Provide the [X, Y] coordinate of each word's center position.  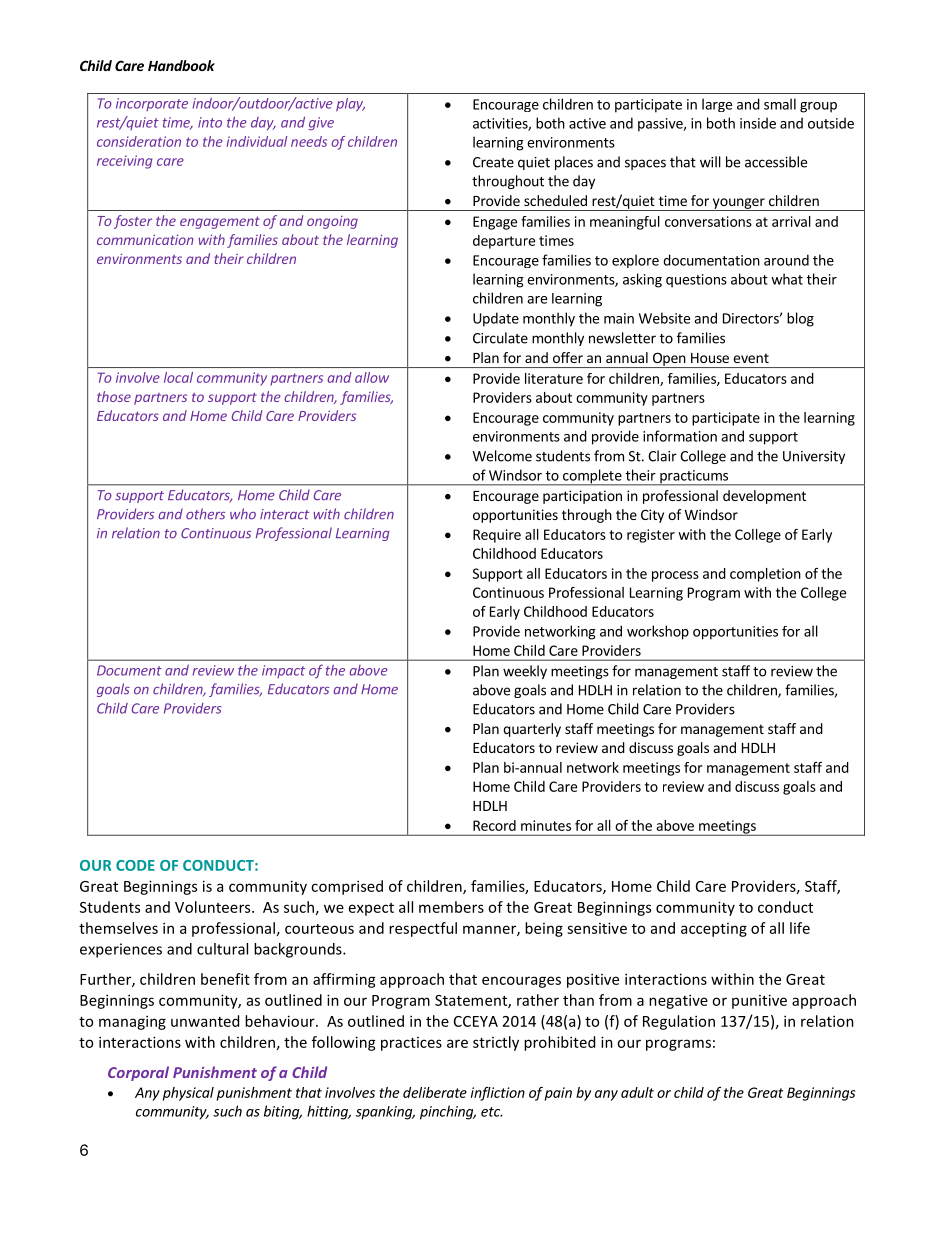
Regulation [679, 1022]
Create [493, 162]
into [210, 122]
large [717, 105]
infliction [498, 1094]
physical [188, 1094]
